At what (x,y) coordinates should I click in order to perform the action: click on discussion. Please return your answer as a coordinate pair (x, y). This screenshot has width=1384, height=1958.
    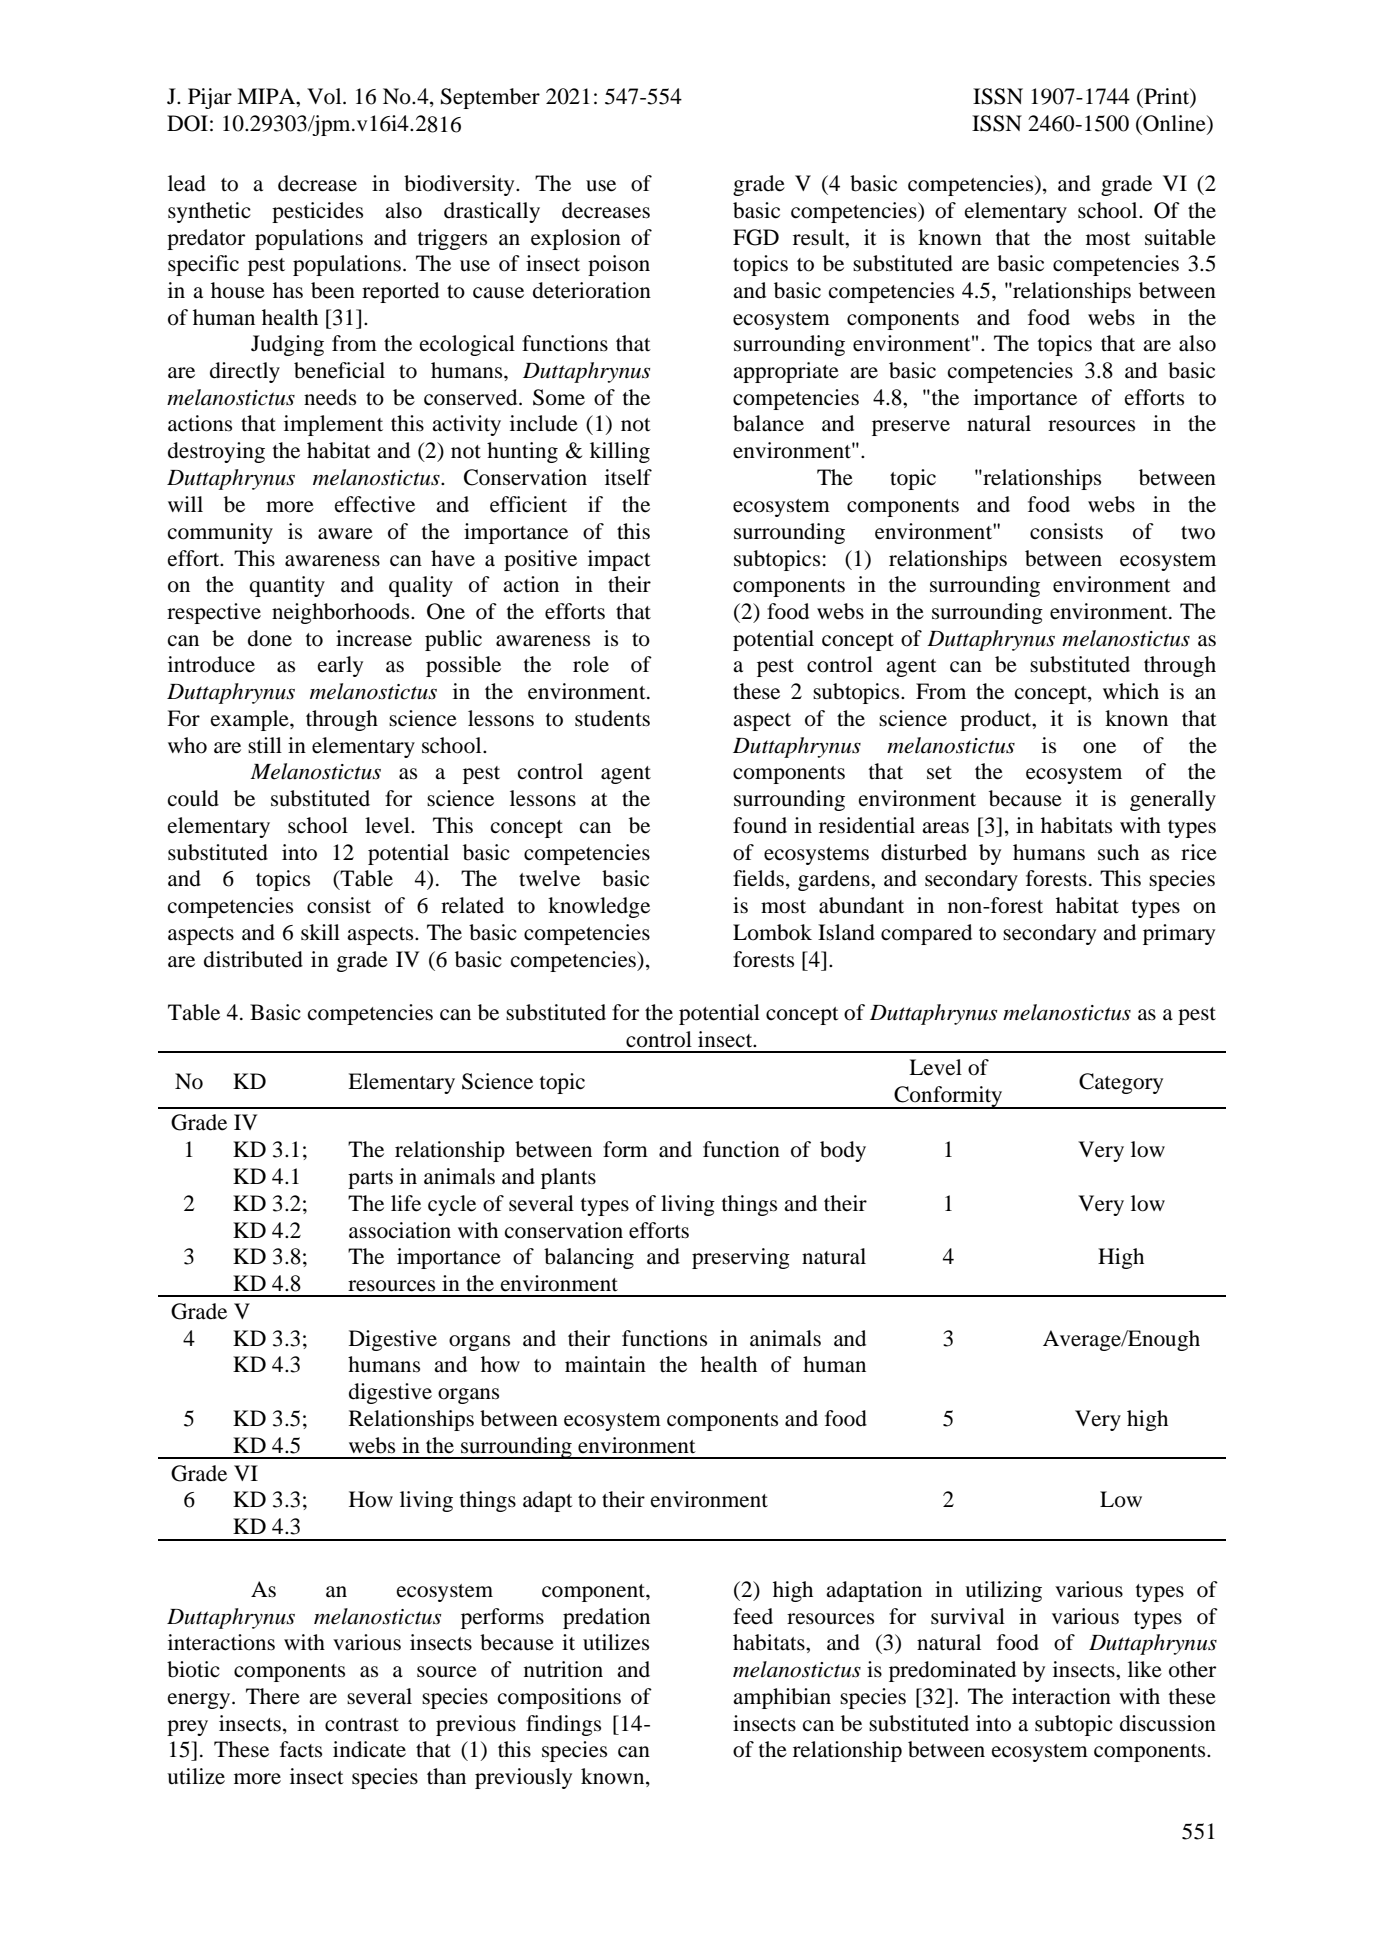
    Looking at the image, I should click on (1168, 1723).
